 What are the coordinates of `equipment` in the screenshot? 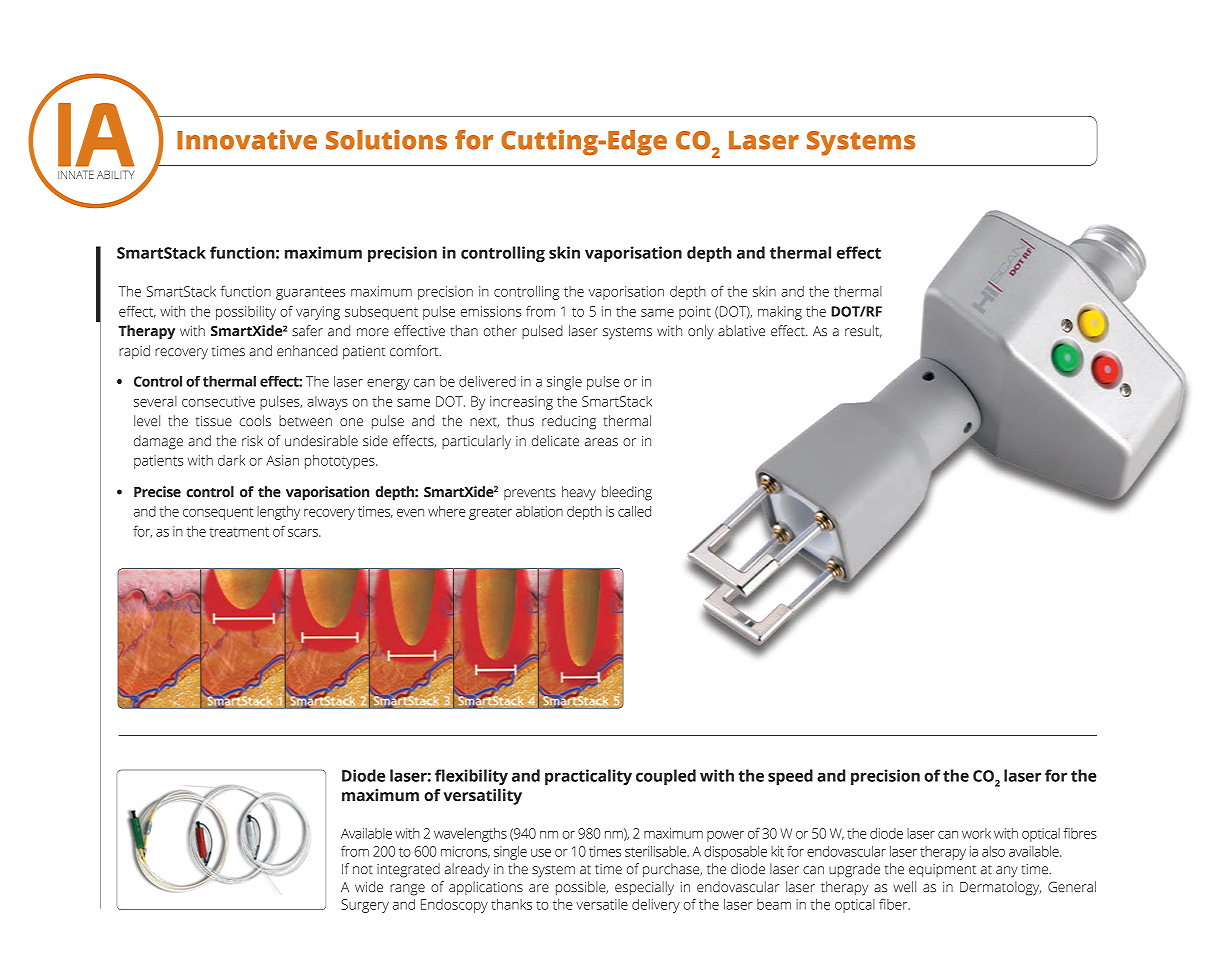 It's located at (942, 870).
